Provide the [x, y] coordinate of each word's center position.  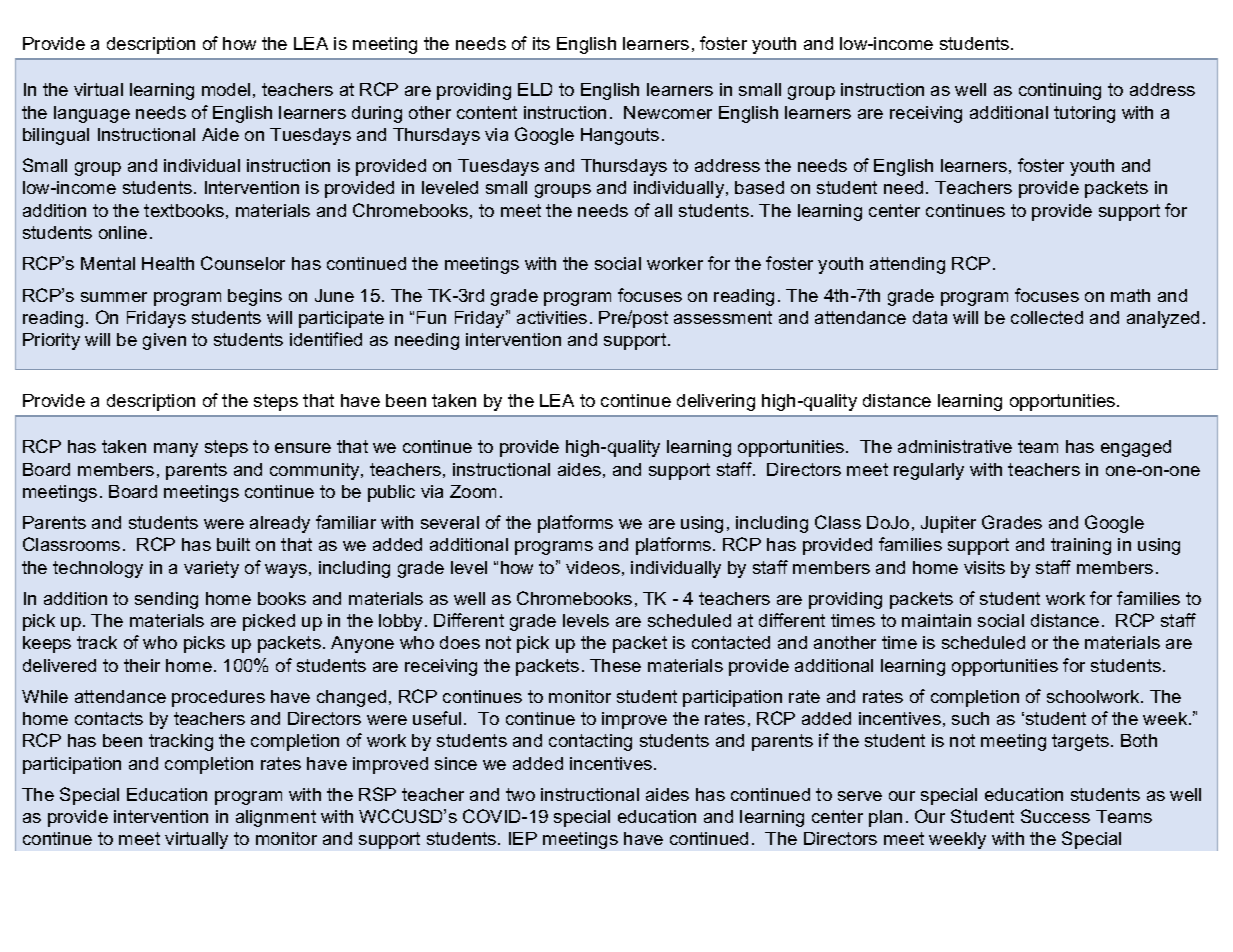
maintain [936, 620]
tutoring [1084, 114]
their [142, 665]
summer [114, 297]
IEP [523, 838]
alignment [276, 818]
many [176, 450]
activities [552, 317]
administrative [955, 446]
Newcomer [668, 112]
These [615, 665]
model [226, 89]
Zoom [473, 491]
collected [1047, 317]
